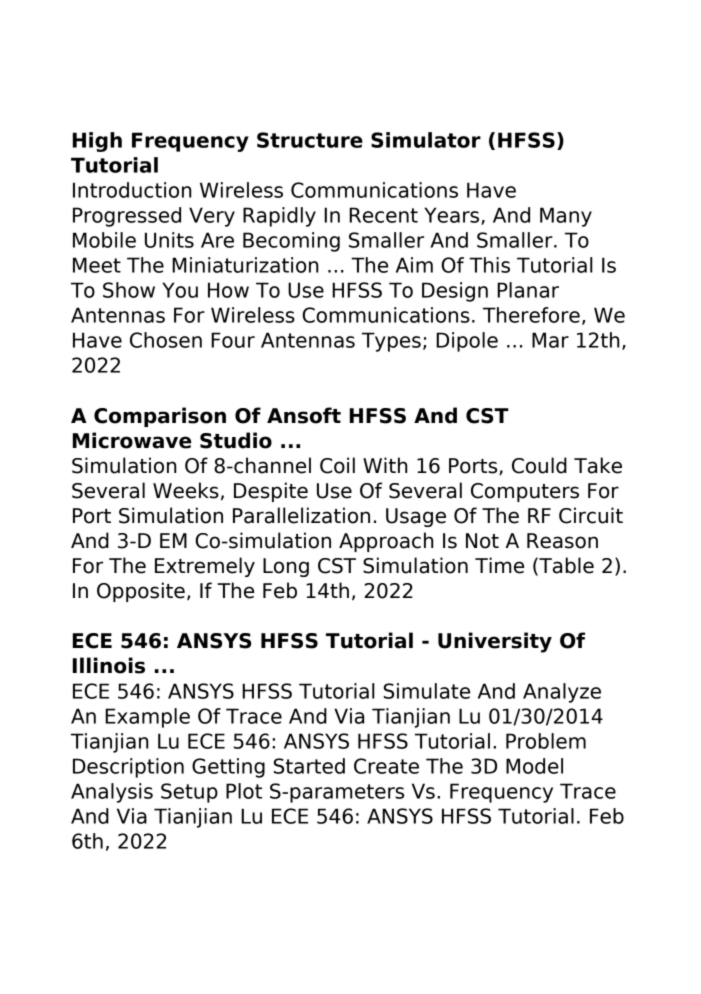 The height and width of the document is (994, 701). Describe the element at coordinates (386, 542) in the document. I see `Approach` at that location.
